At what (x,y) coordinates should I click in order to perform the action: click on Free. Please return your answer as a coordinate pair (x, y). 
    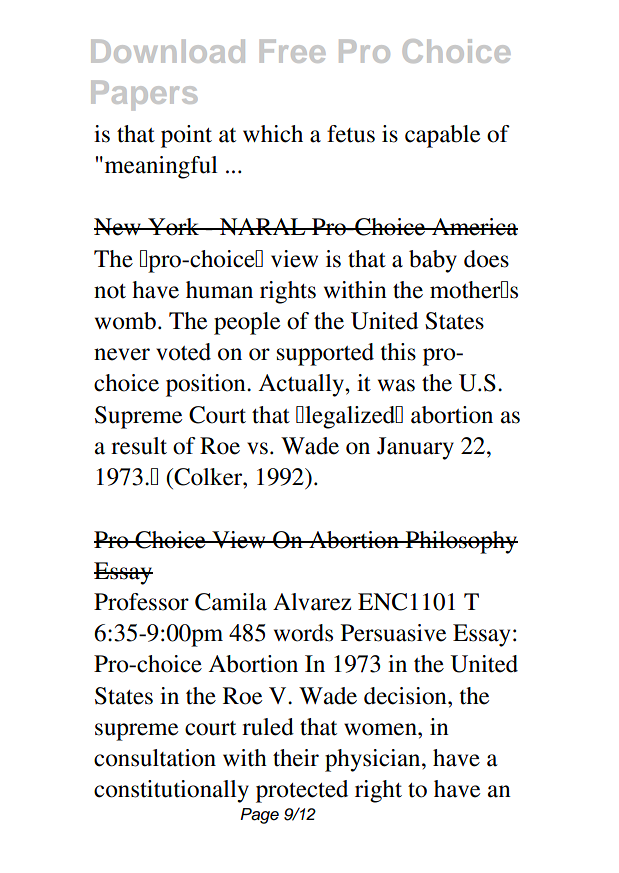
    Looking at the image, I should click on (292, 51).
